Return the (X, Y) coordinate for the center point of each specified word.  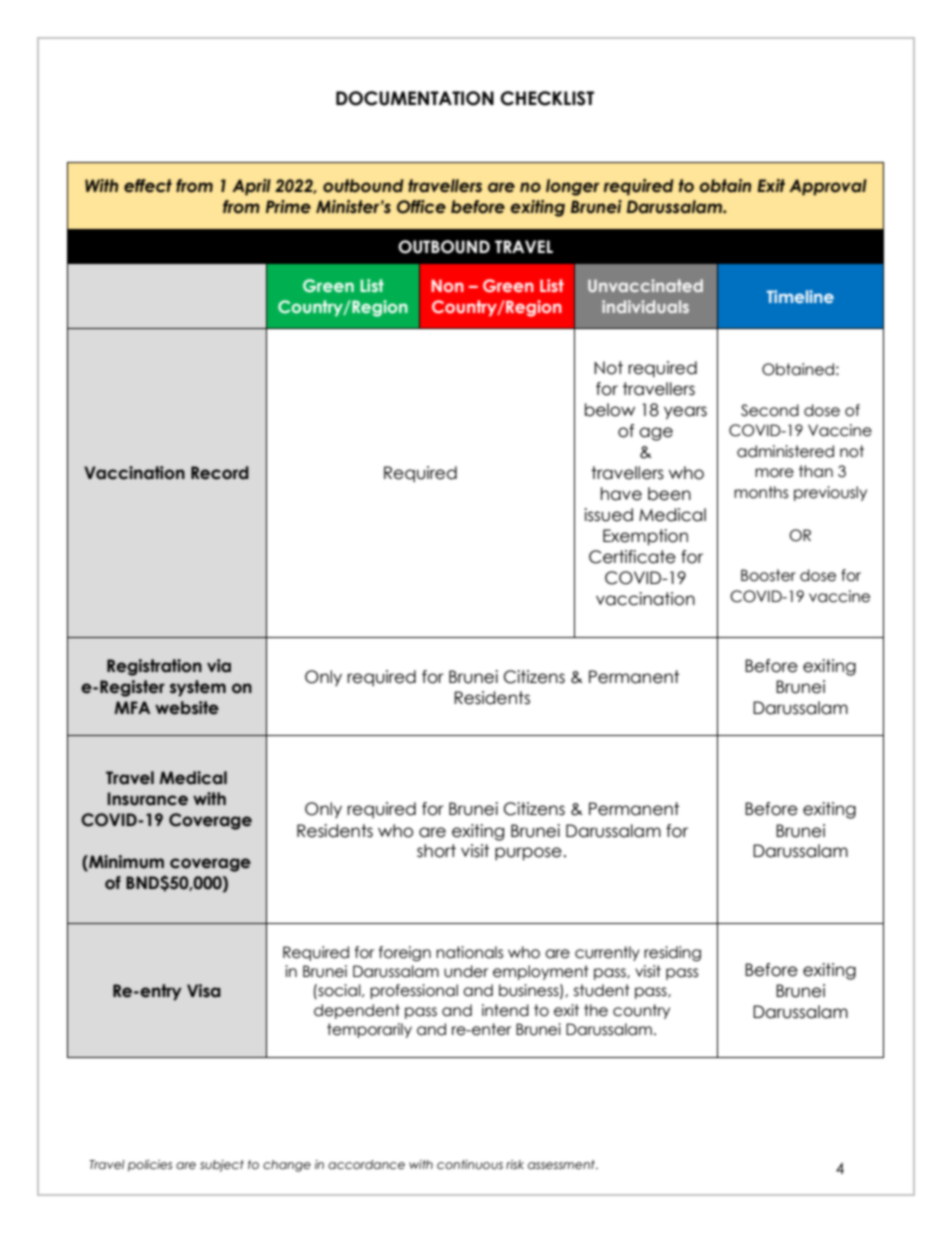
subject (222, 1166)
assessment (562, 1164)
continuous (470, 1164)
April (251, 187)
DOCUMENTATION (415, 98)
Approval (828, 187)
